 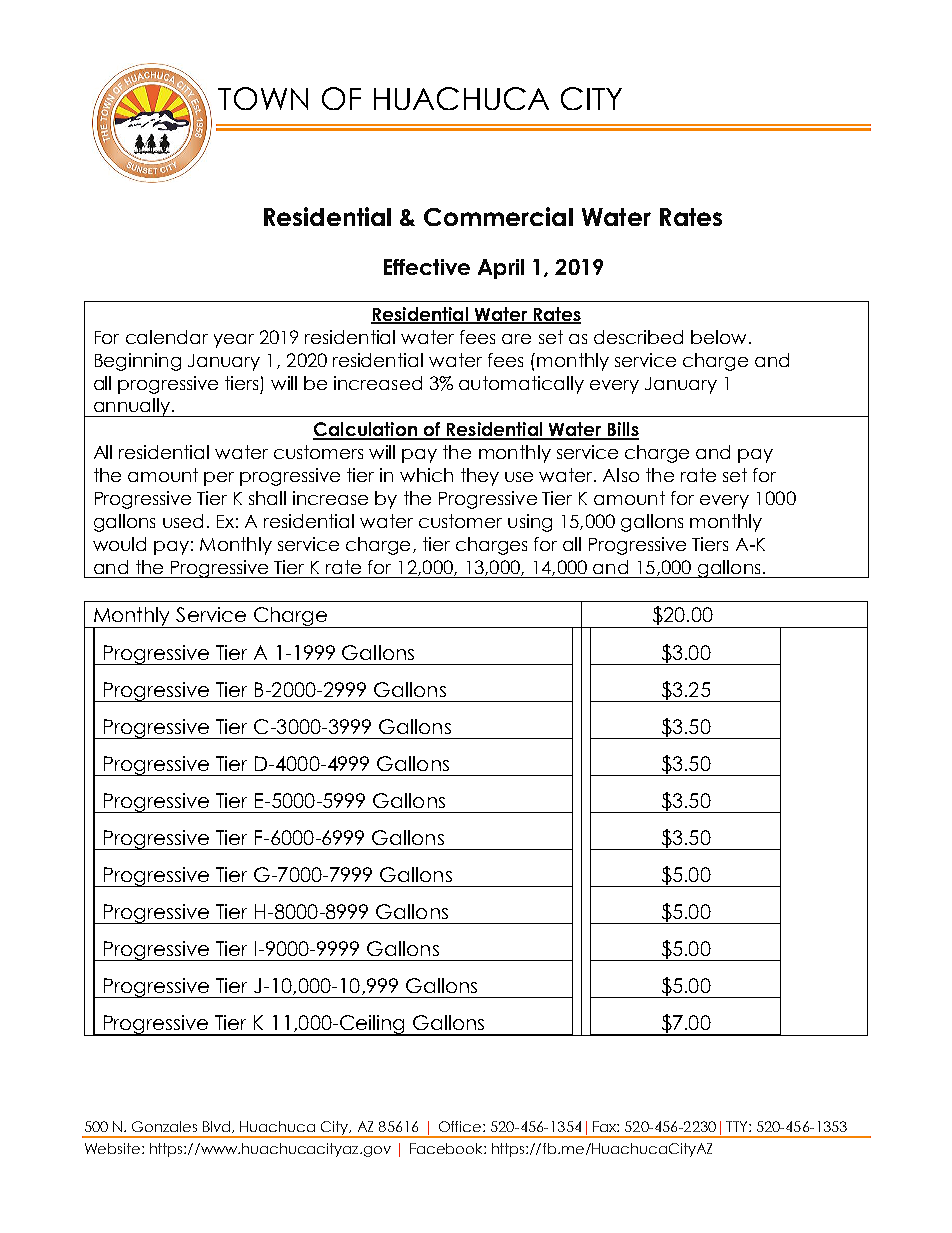 I want to click on using, so click(x=530, y=523).
